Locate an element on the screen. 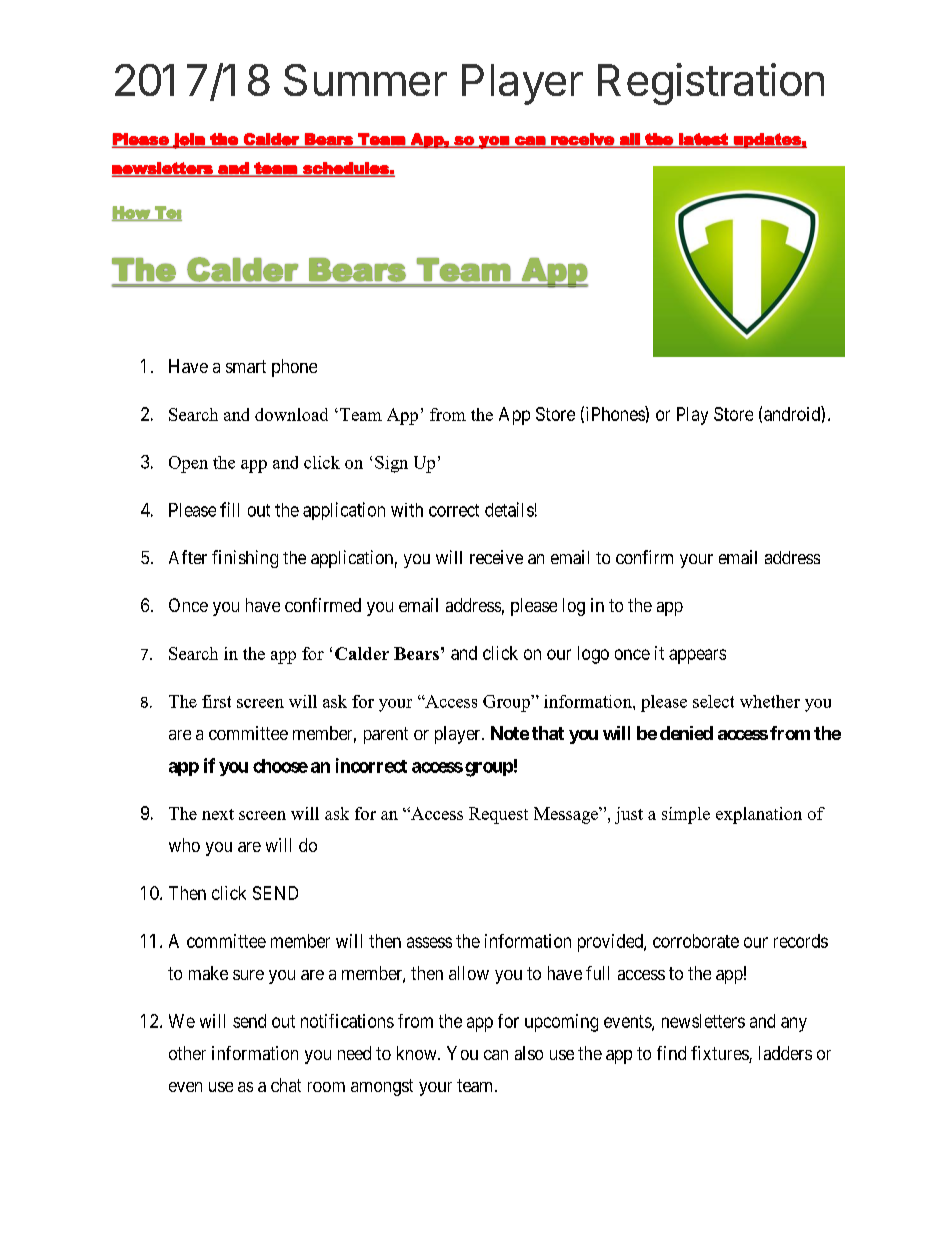  details is located at coordinates (509, 509).
